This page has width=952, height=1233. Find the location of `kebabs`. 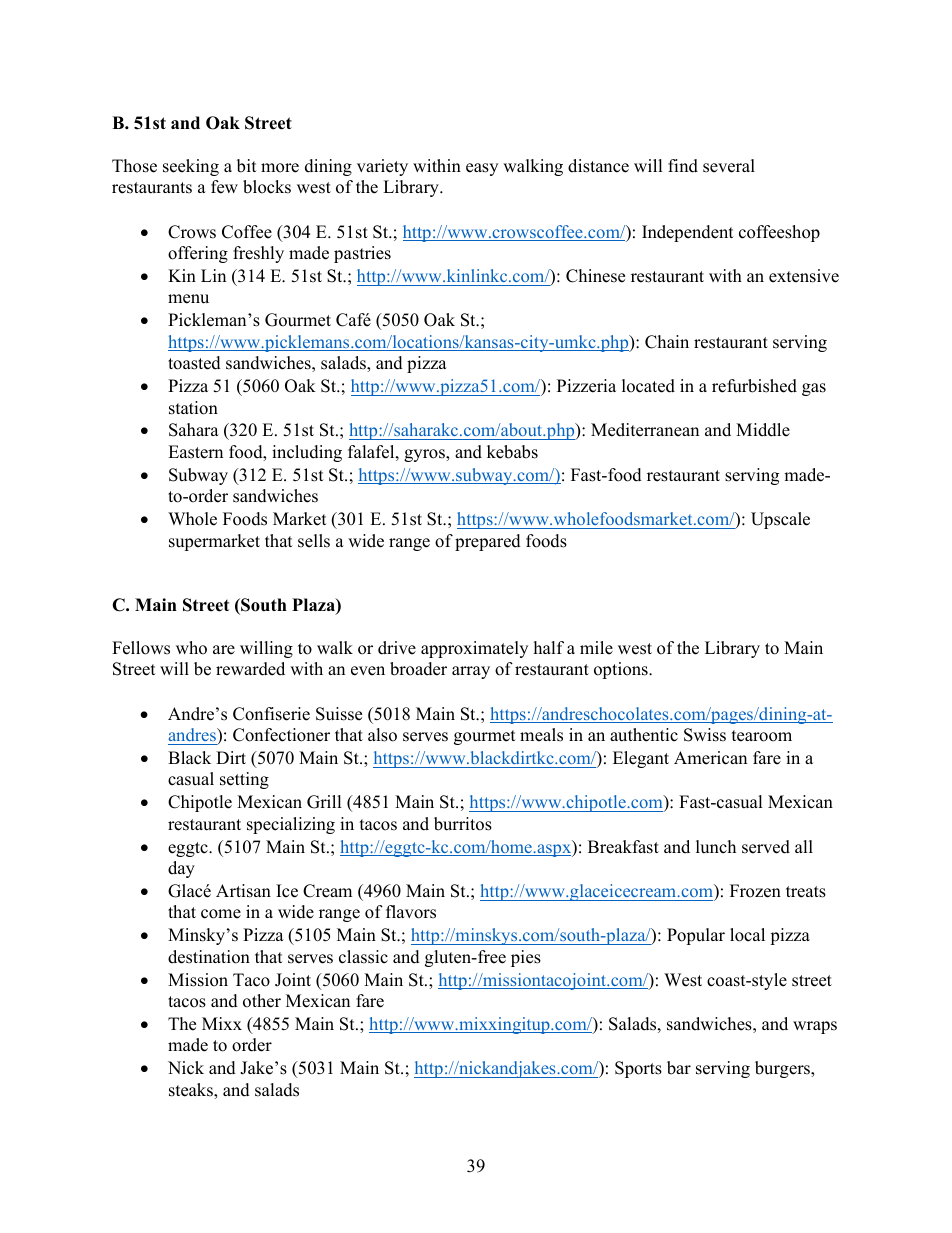

kebabs is located at coordinates (512, 452).
